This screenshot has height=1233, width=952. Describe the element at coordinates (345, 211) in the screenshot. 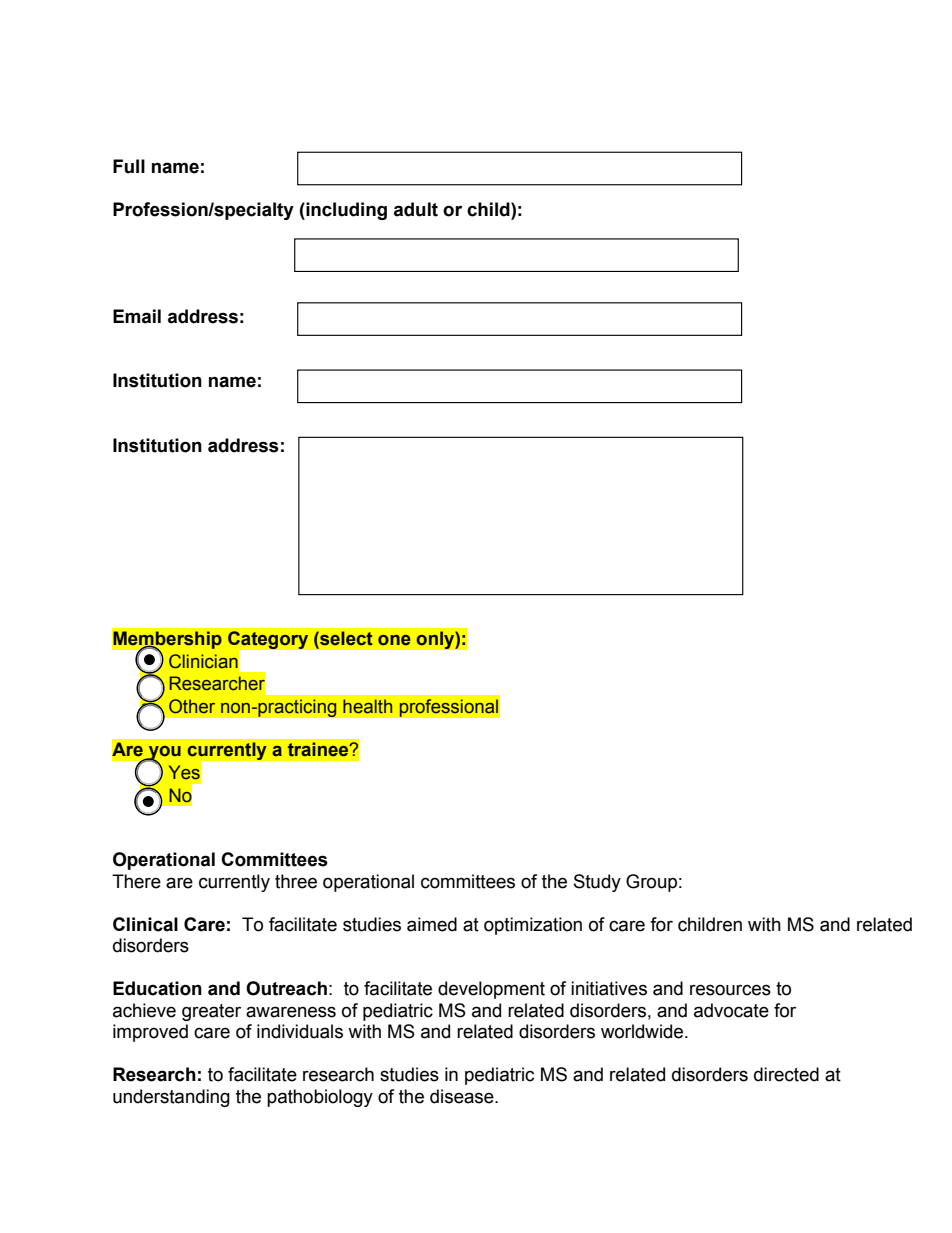

I see `including` at that location.
